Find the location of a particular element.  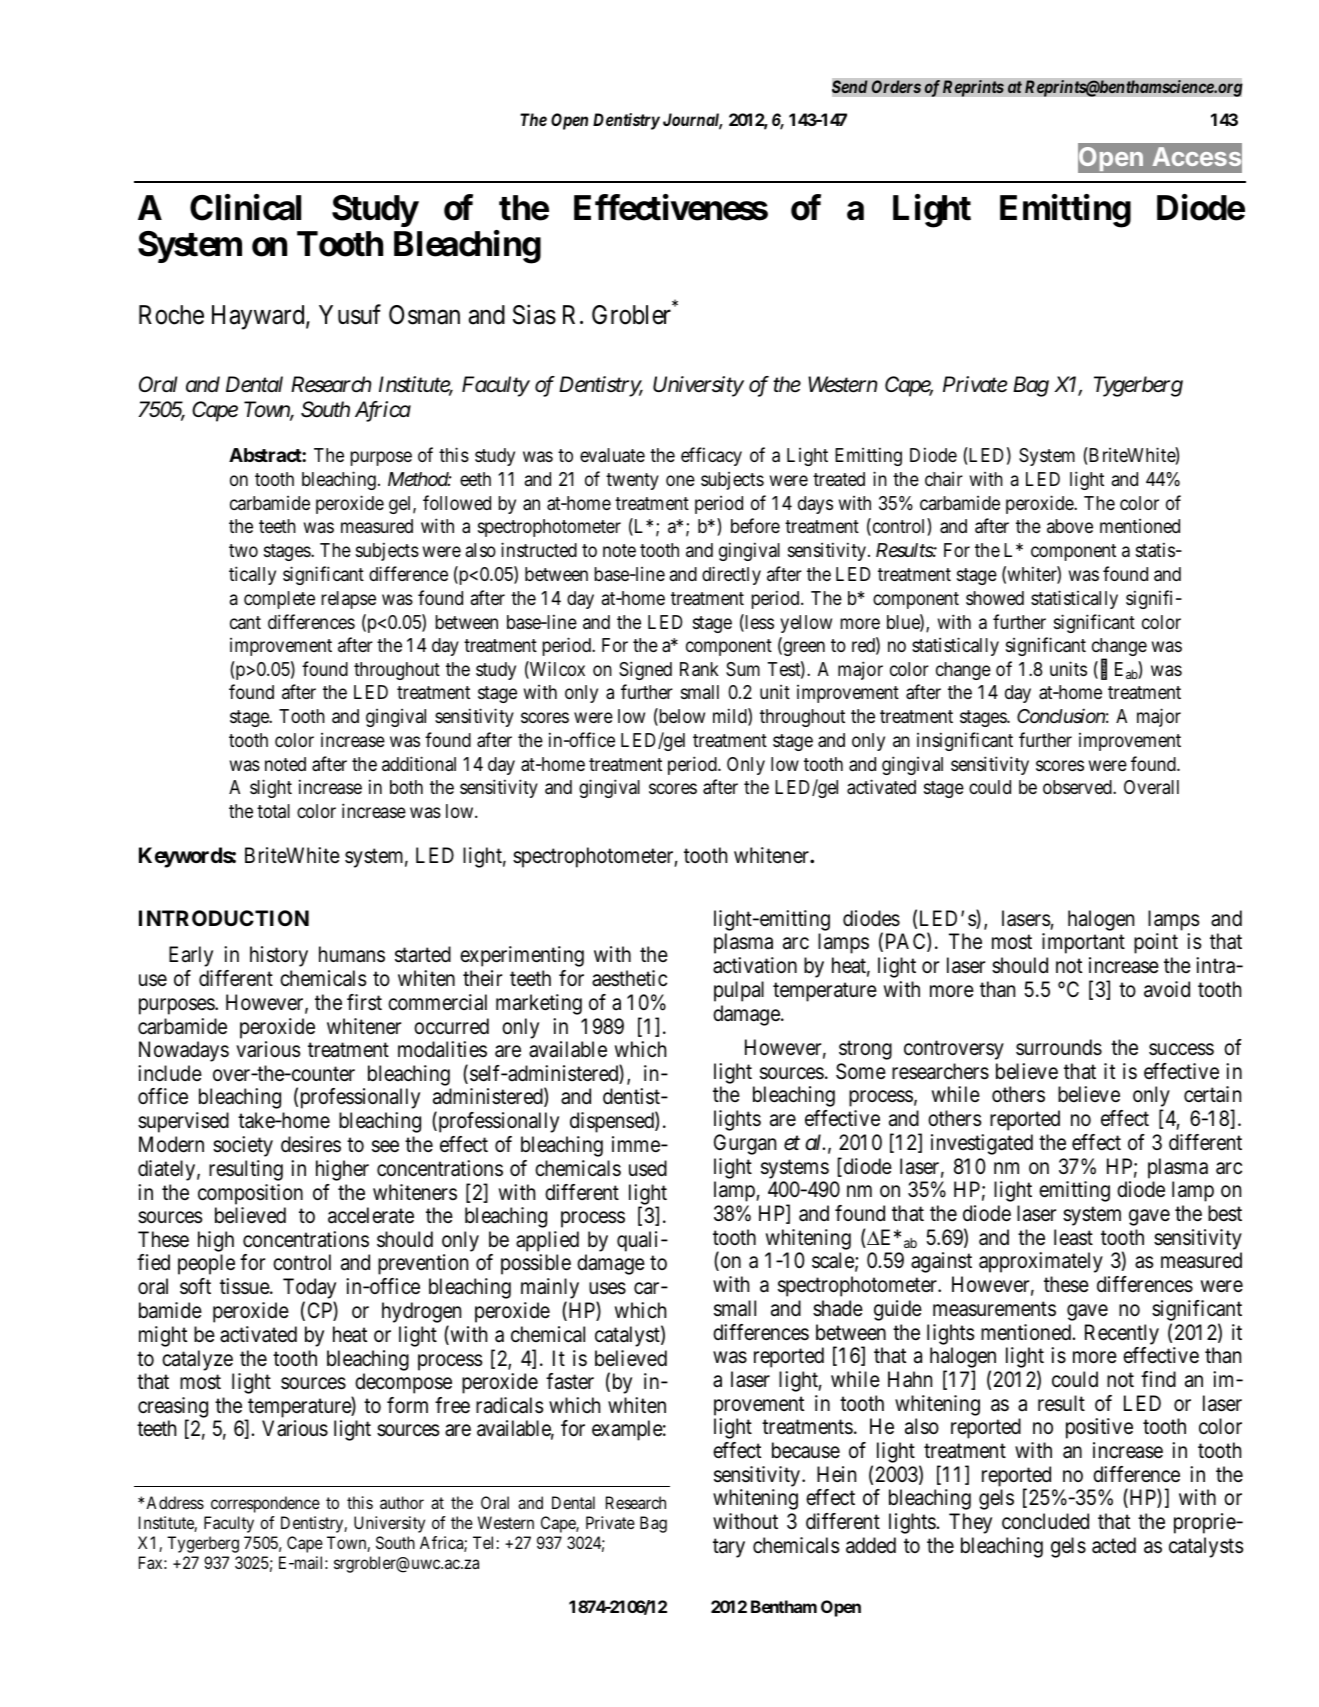

Clinical is located at coordinates (245, 207).
